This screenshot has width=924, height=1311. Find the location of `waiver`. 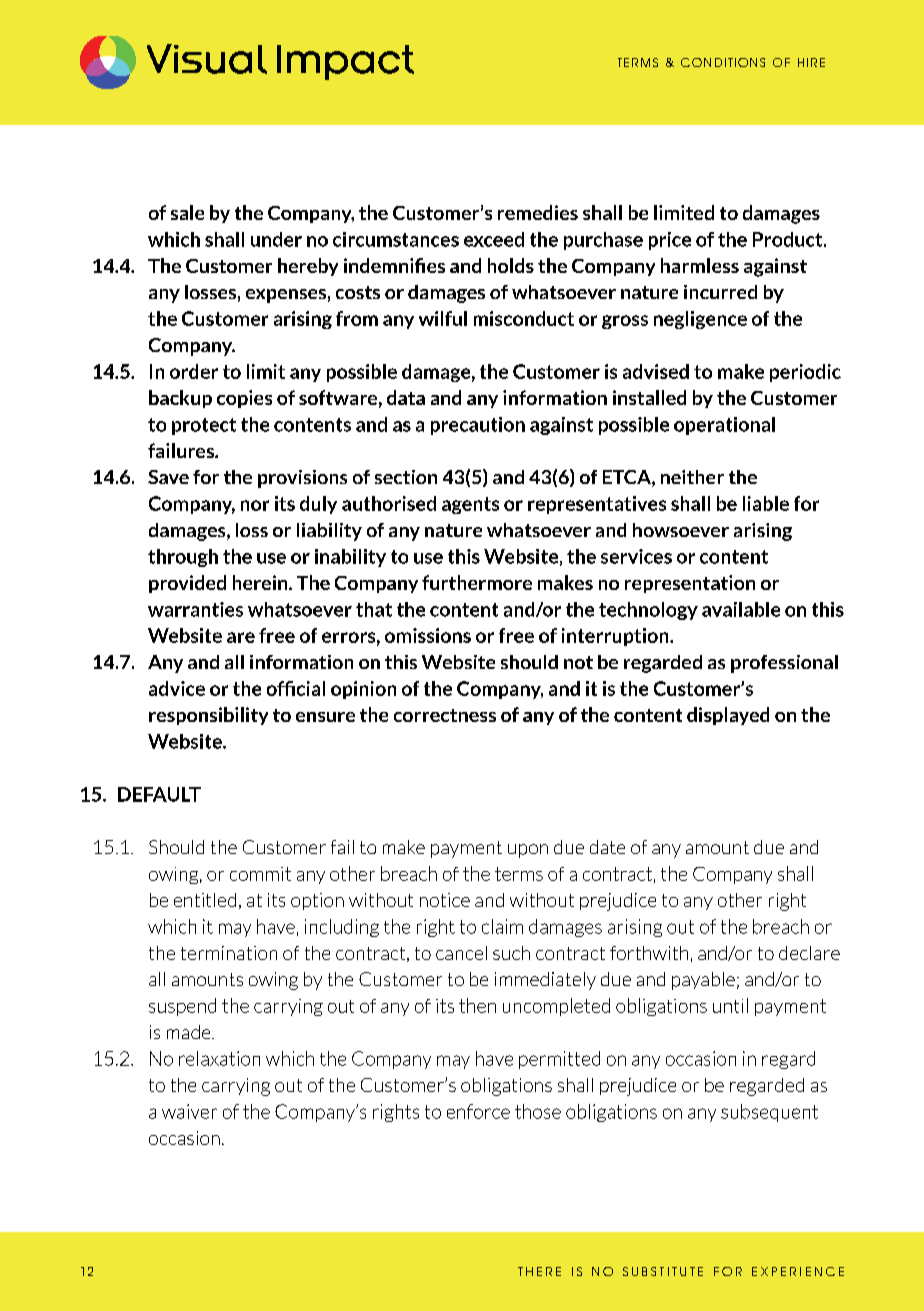

waiver is located at coordinates (189, 1111).
